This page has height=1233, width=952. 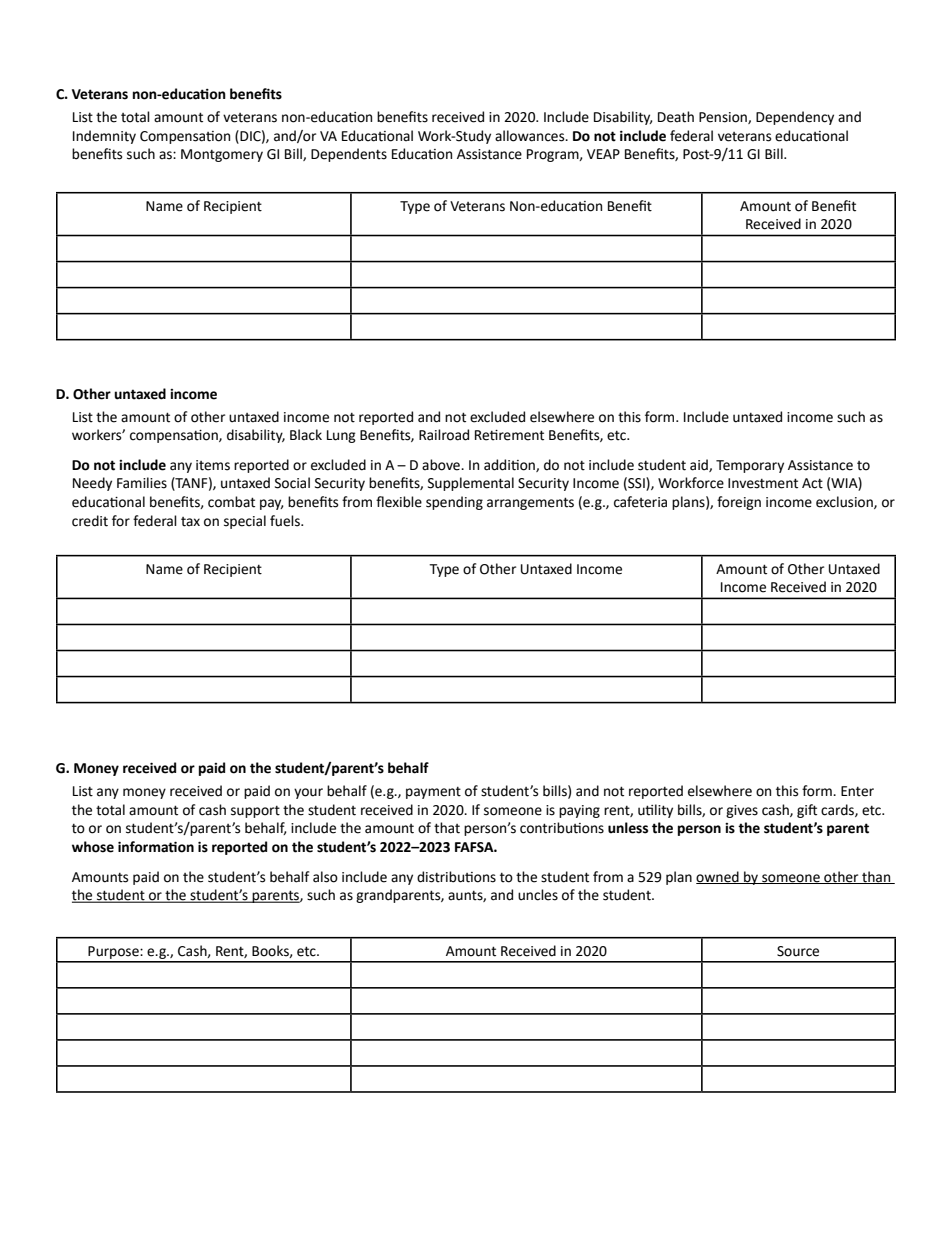 I want to click on also, so click(x=325, y=877).
